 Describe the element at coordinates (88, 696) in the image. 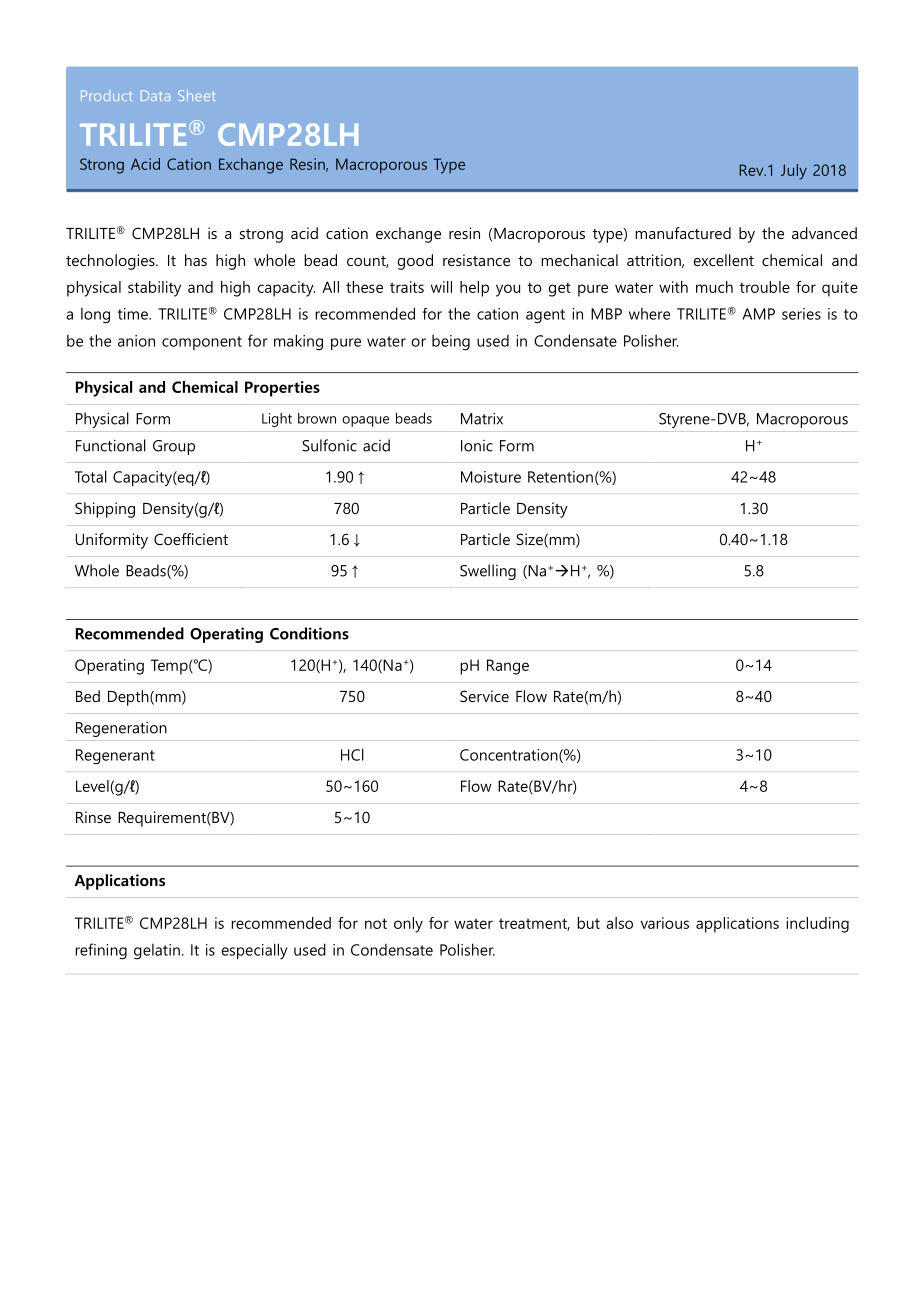

I see `Bed` at that location.
